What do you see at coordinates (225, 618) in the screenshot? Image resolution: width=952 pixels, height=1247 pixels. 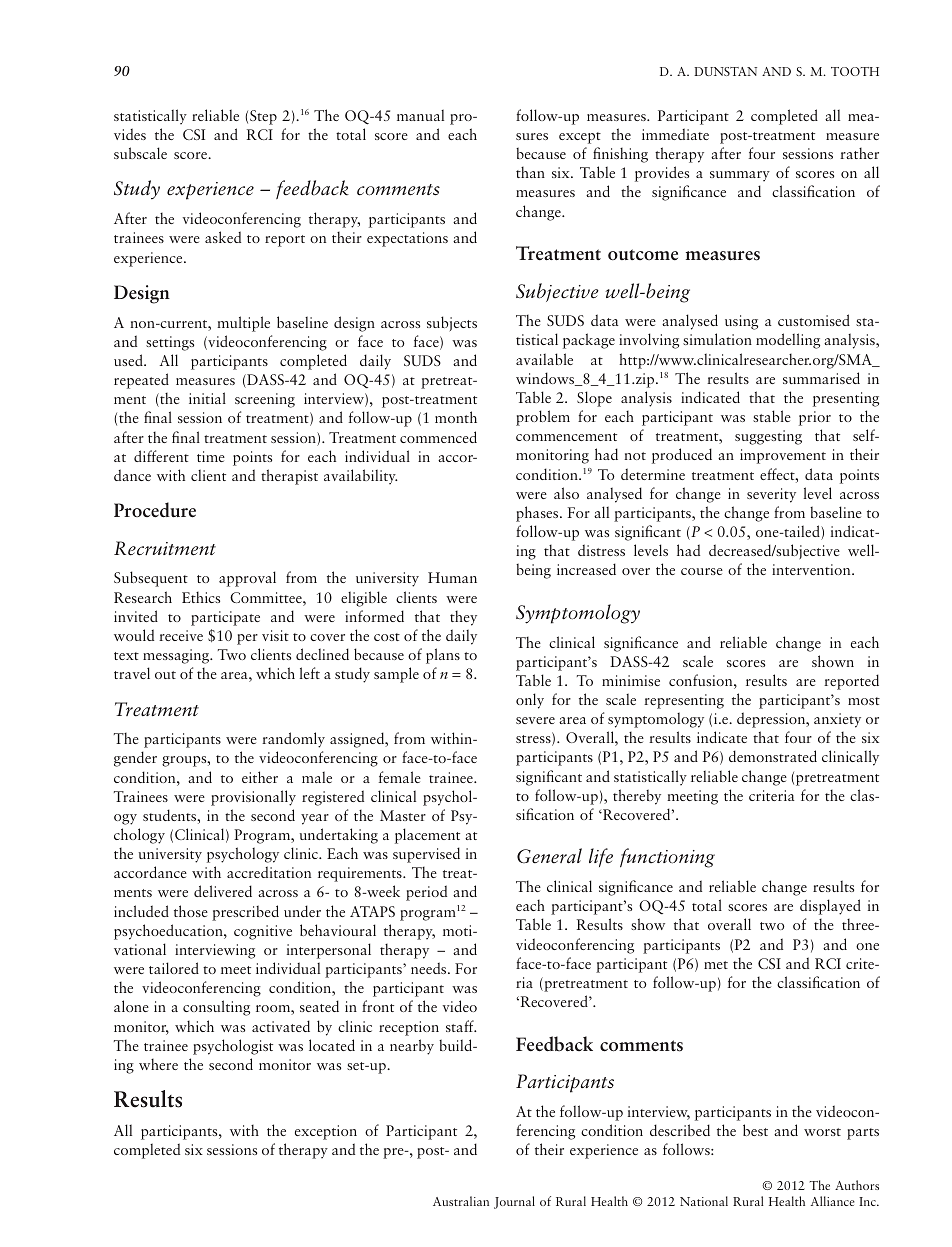 I see `participate` at bounding box center [225, 618].
